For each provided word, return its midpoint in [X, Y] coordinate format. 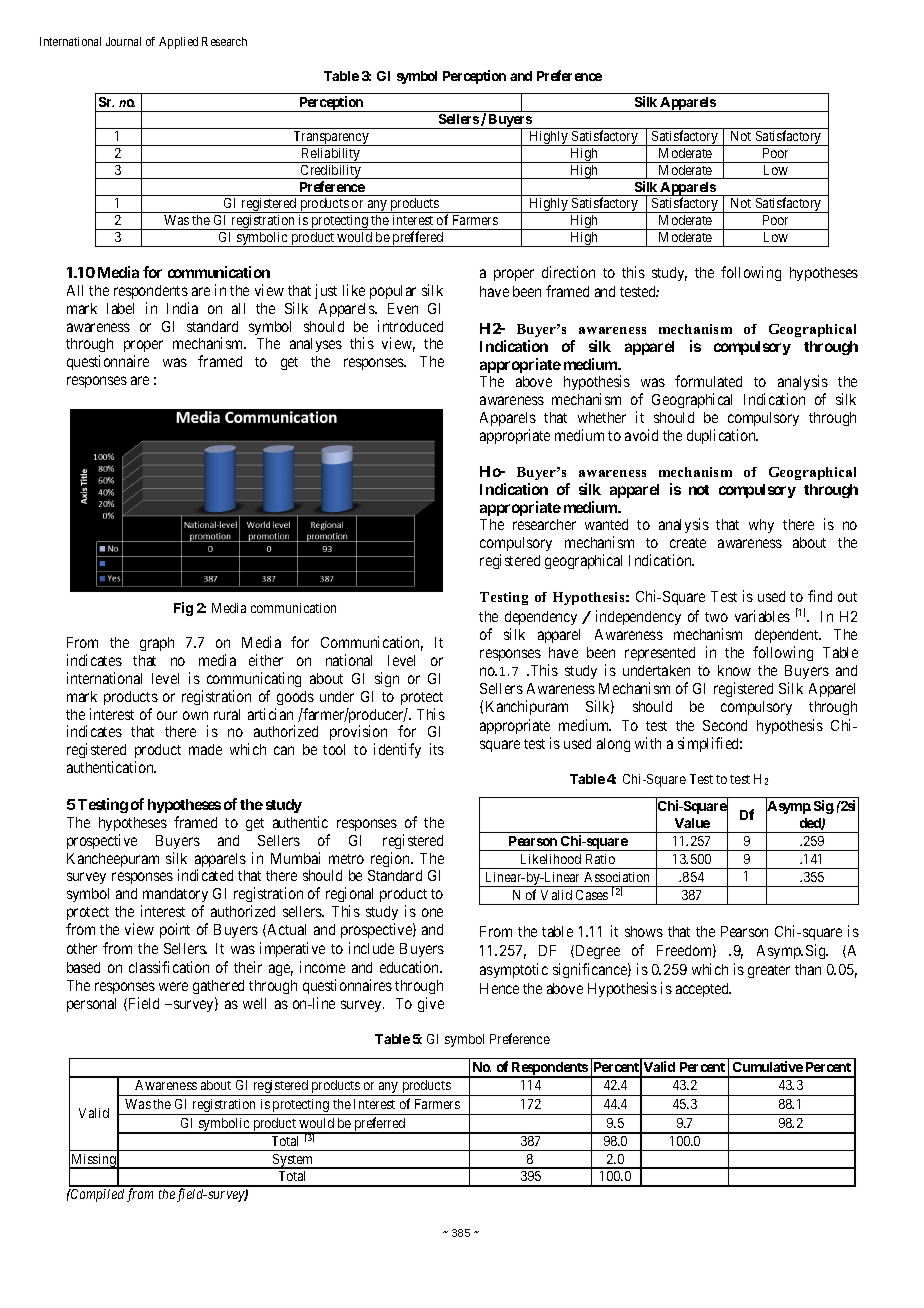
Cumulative [768, 1066]
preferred [380, 1125]
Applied [178, 43]
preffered [418, 239]
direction [568, 272]
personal [91, 1005]
